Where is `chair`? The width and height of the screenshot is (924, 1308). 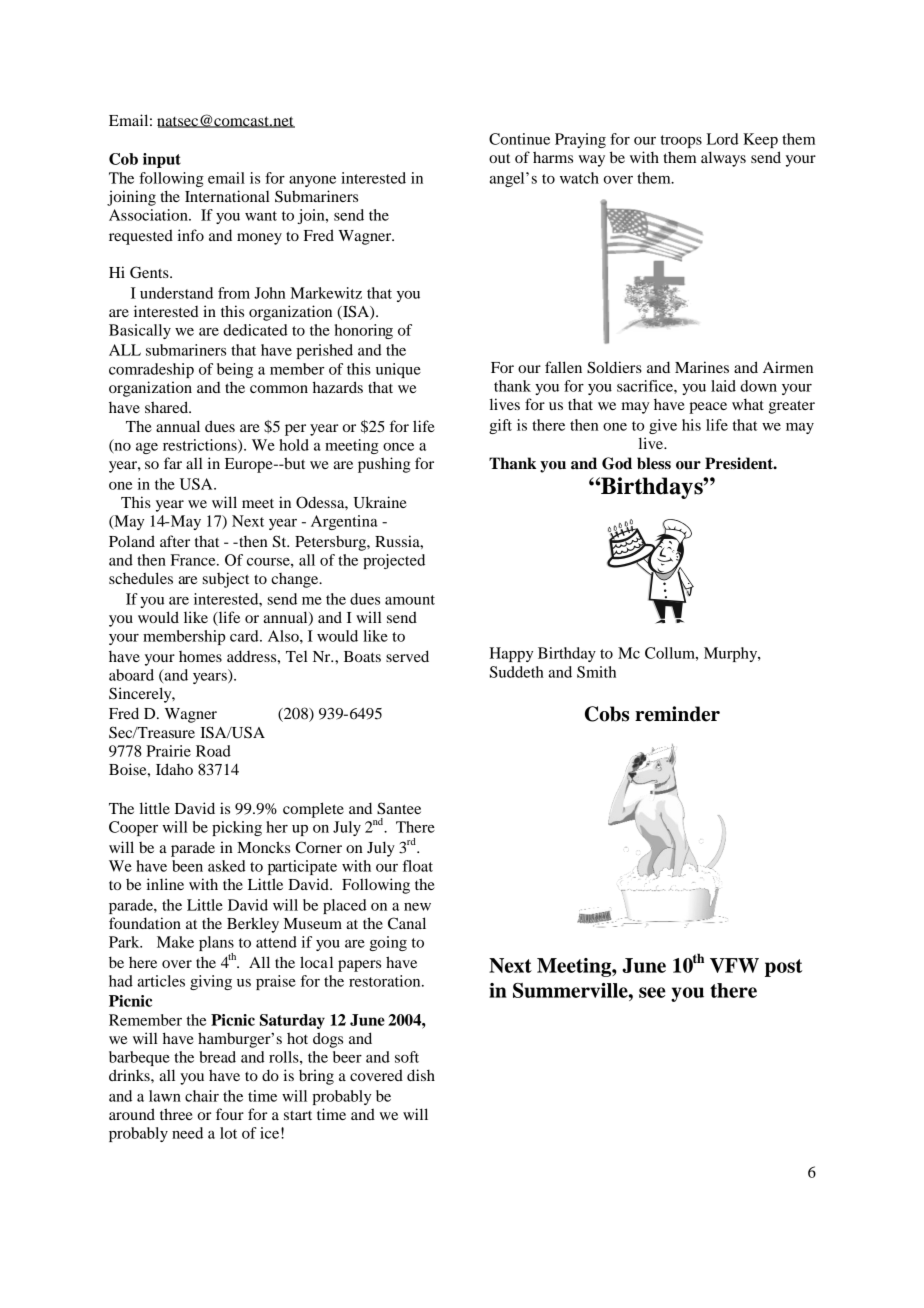
chair is located at coordinates (202, 1096).
